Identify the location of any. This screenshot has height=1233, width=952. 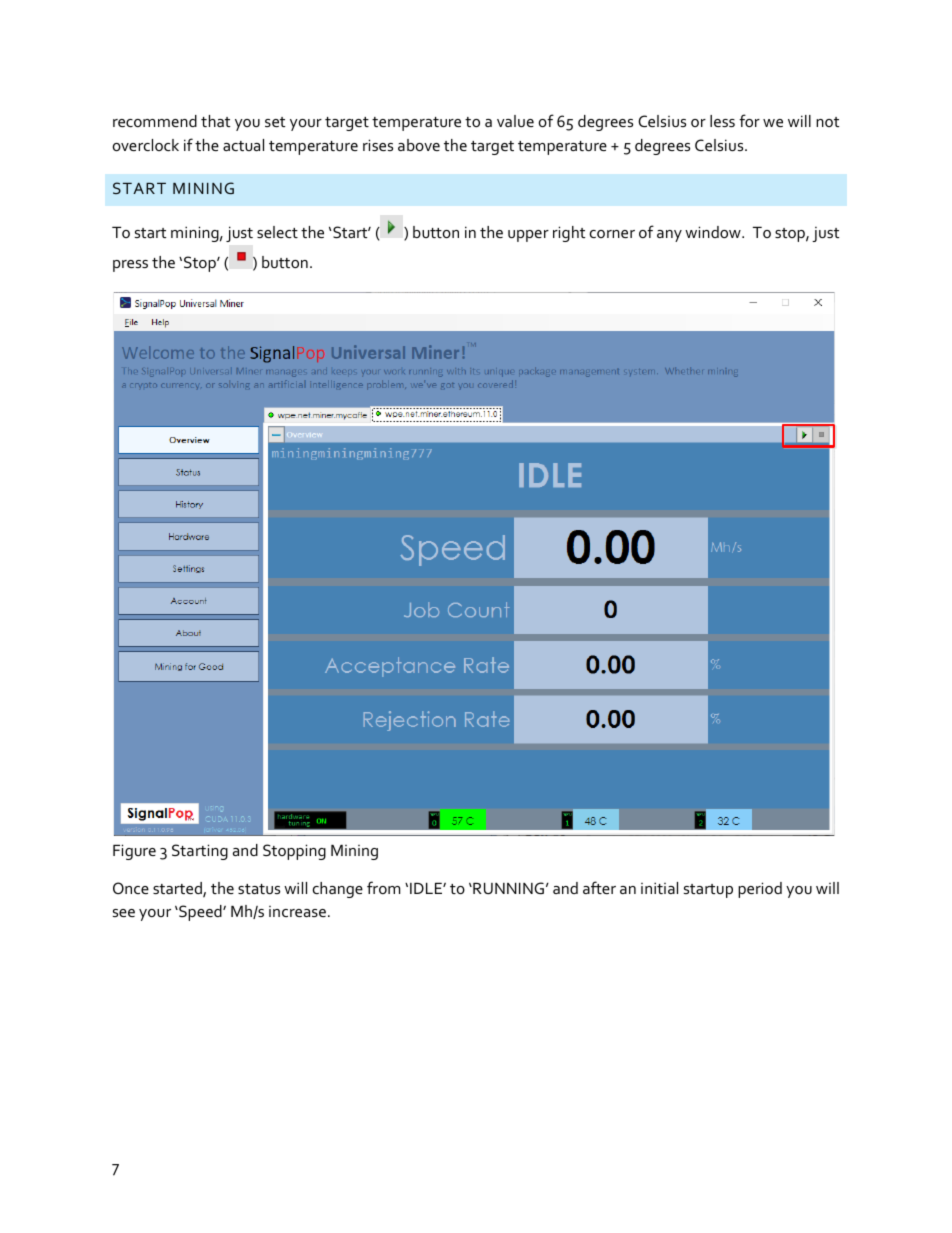
(669, 236).
